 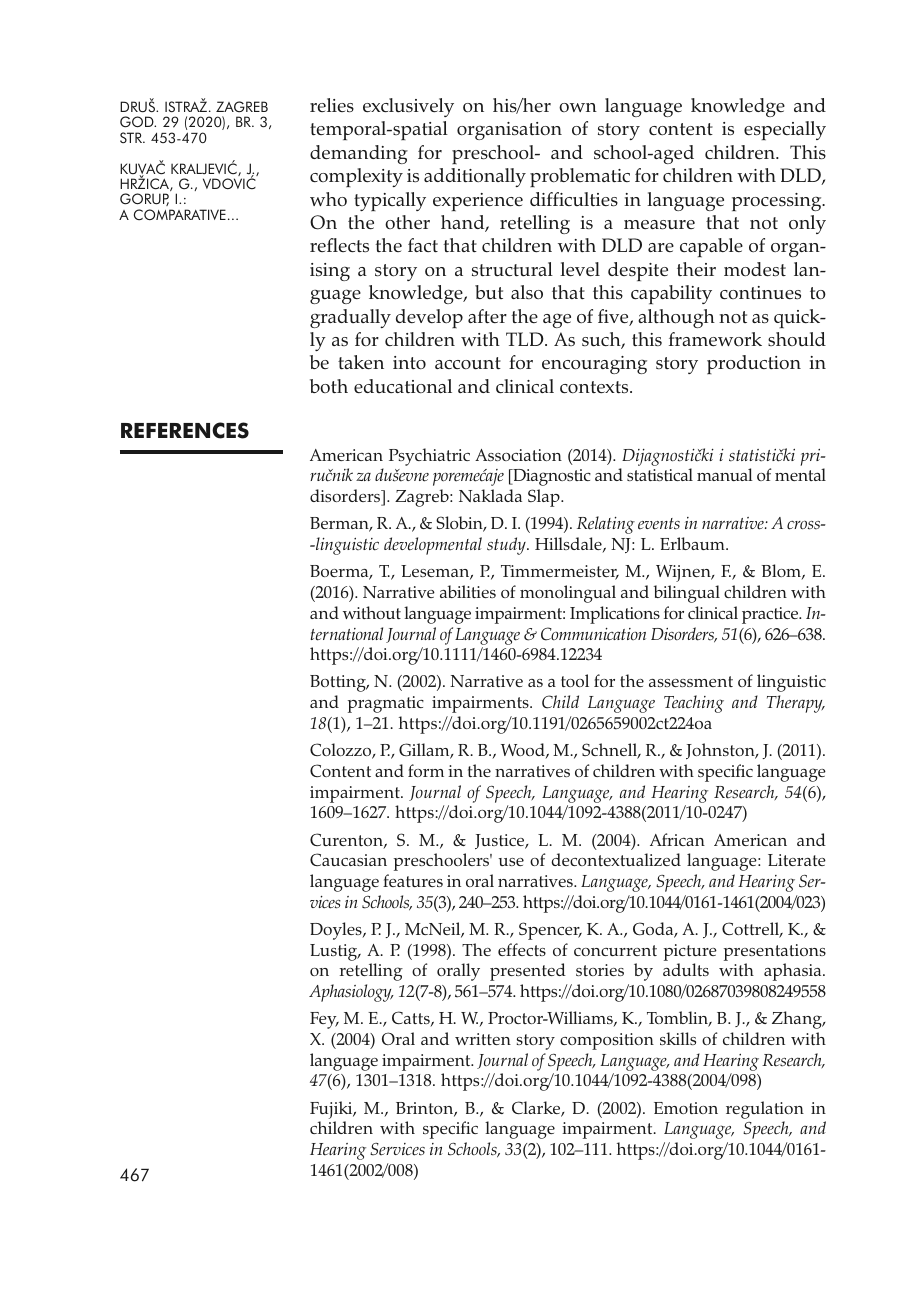 What do you see at coordinates (386, 704) in the screenshot?
I see `pragmatic` at bounding box center [386, 704].
